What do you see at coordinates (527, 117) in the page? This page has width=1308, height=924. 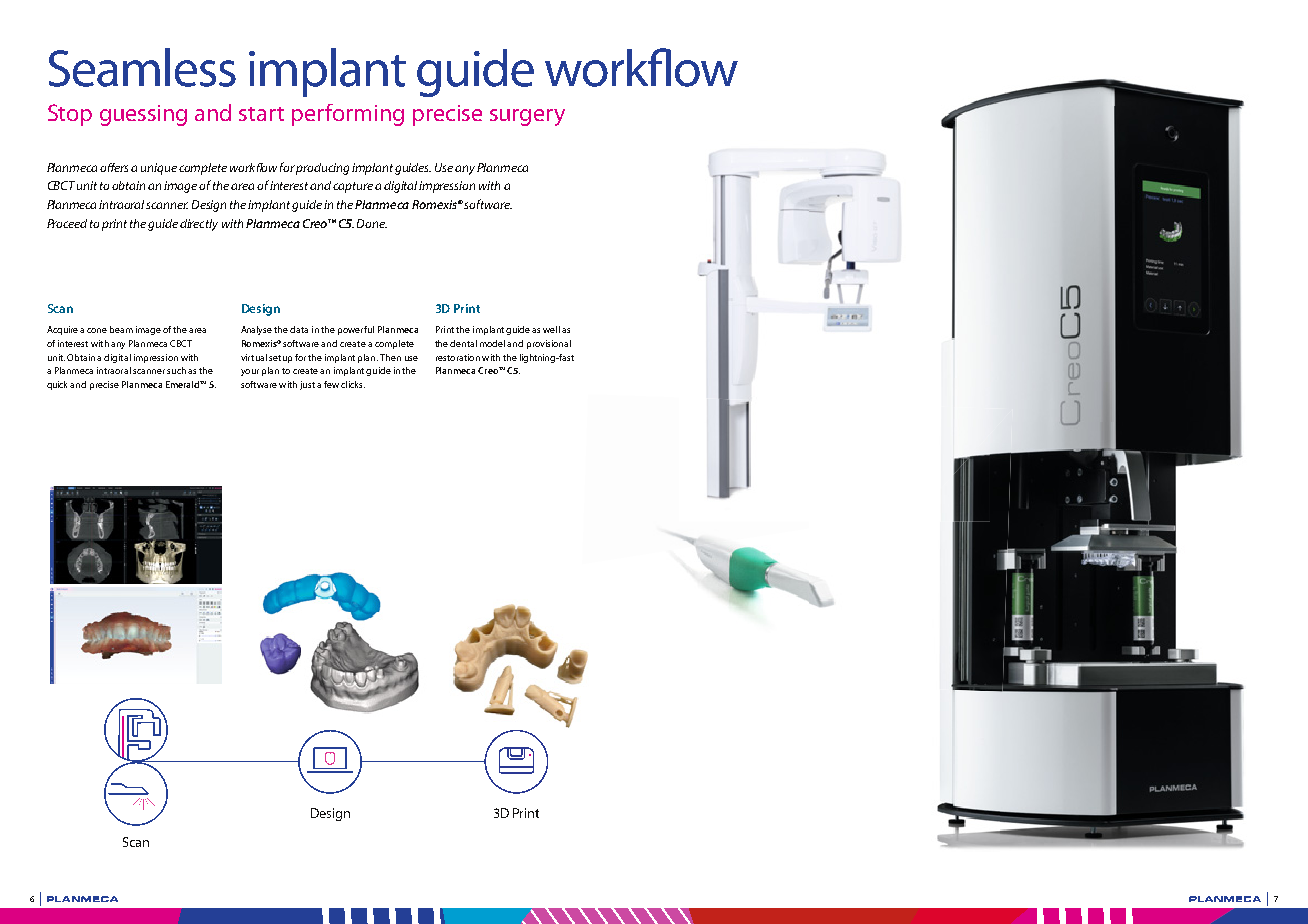 I see `surgery` at bounding box center [527, 117].
